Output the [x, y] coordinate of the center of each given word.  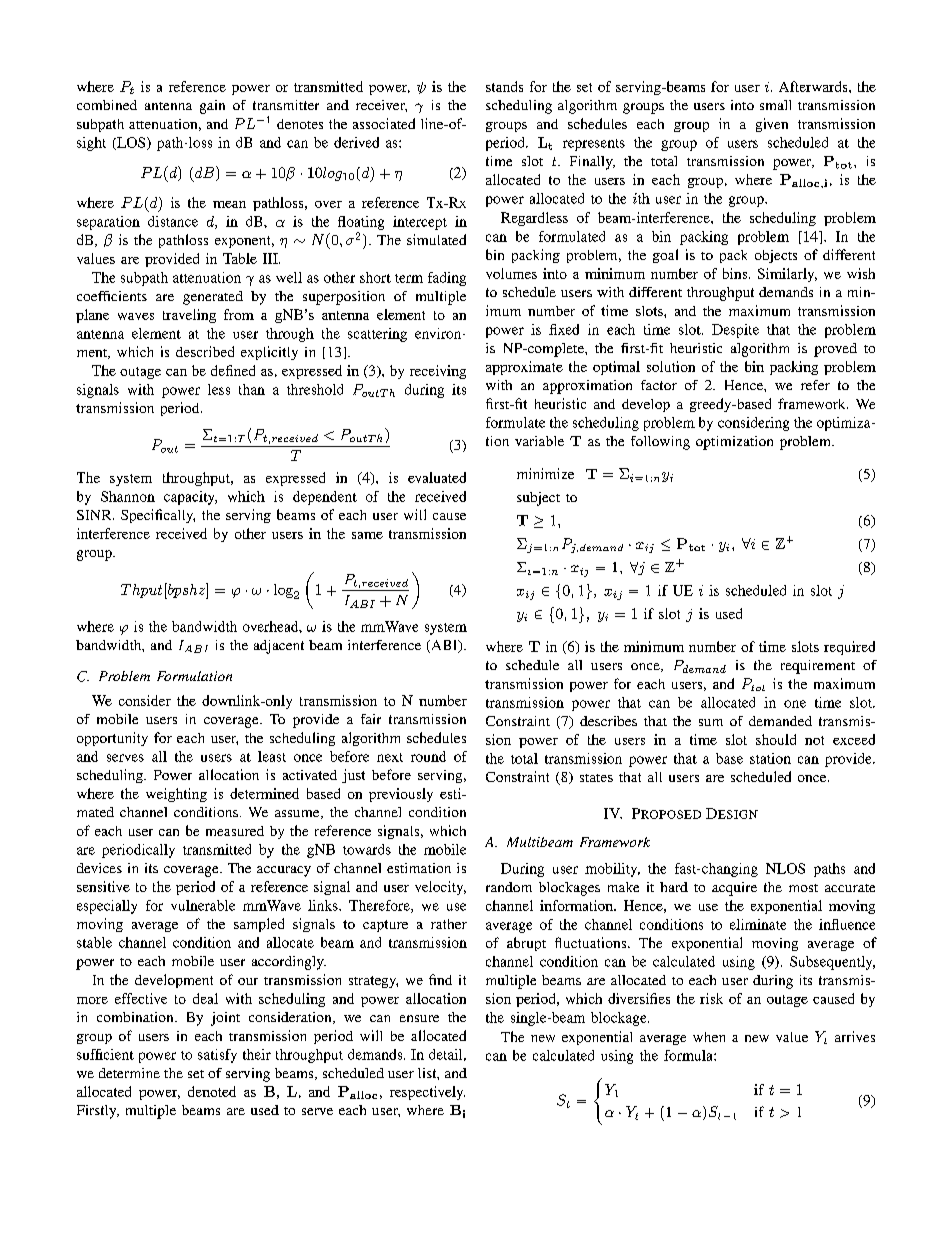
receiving [438, 372]
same [367, 535]
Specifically [158, 516]
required [849, 648]
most [803, 888]
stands [504, 86]
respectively [427, 1093]
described [205, 351]
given [772, 125]
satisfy [217, 1056]
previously [401, 795]
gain [212, 107]
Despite [735, 331]
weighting [176, 795]
